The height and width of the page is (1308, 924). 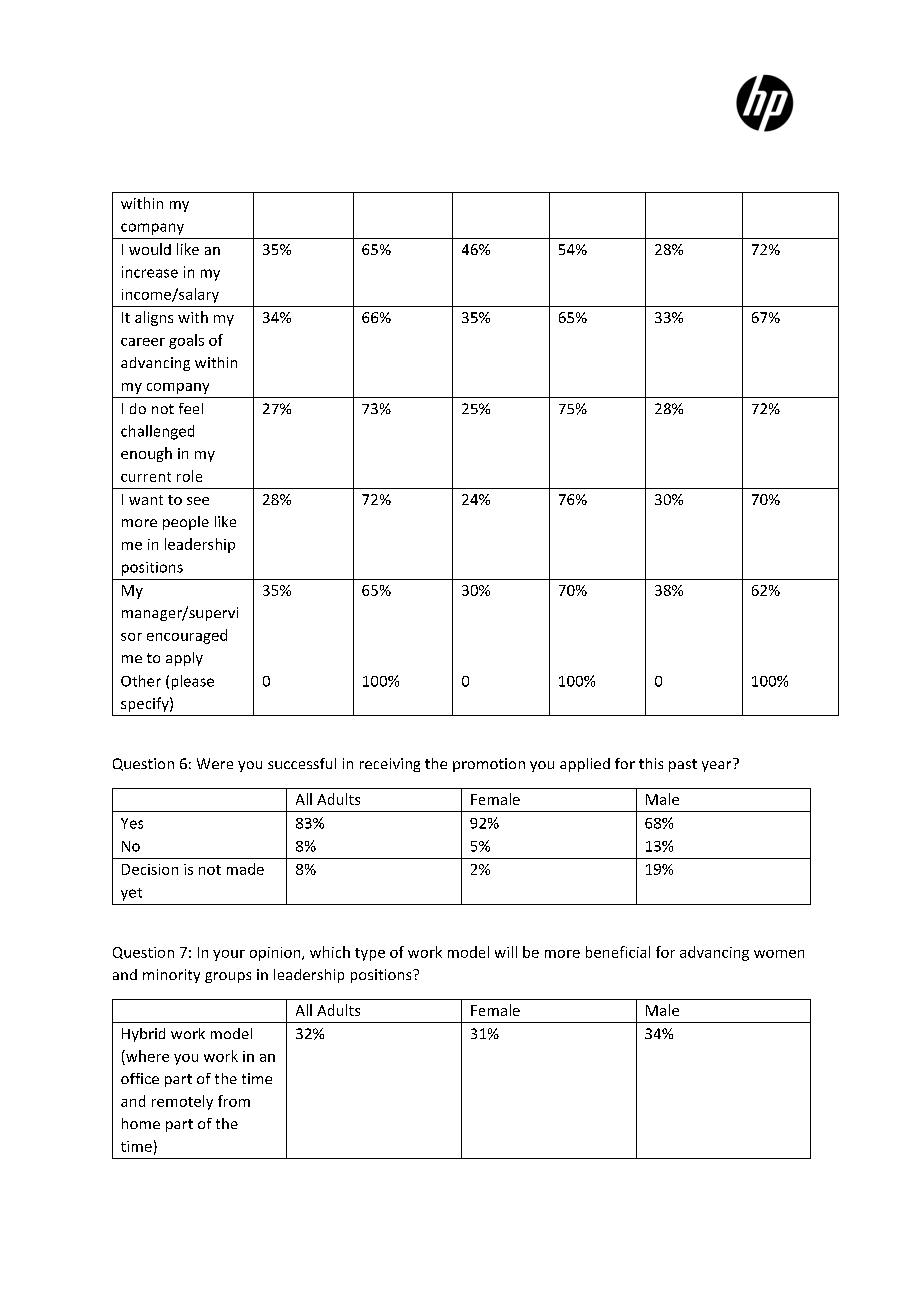 I want to click on see, so click(x=198, y=501).
